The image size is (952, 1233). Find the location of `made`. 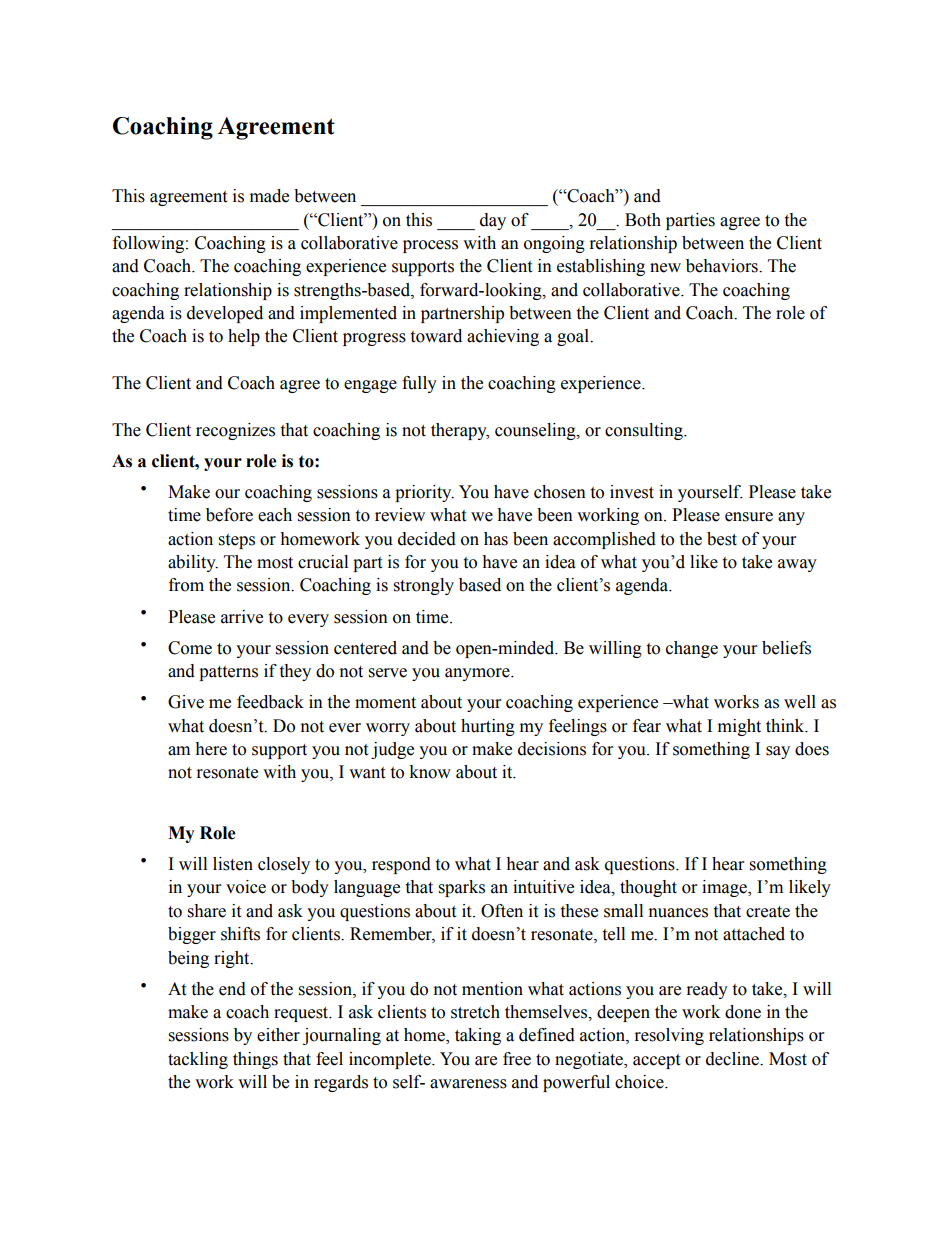

made is located at coordinates (269, 196).
